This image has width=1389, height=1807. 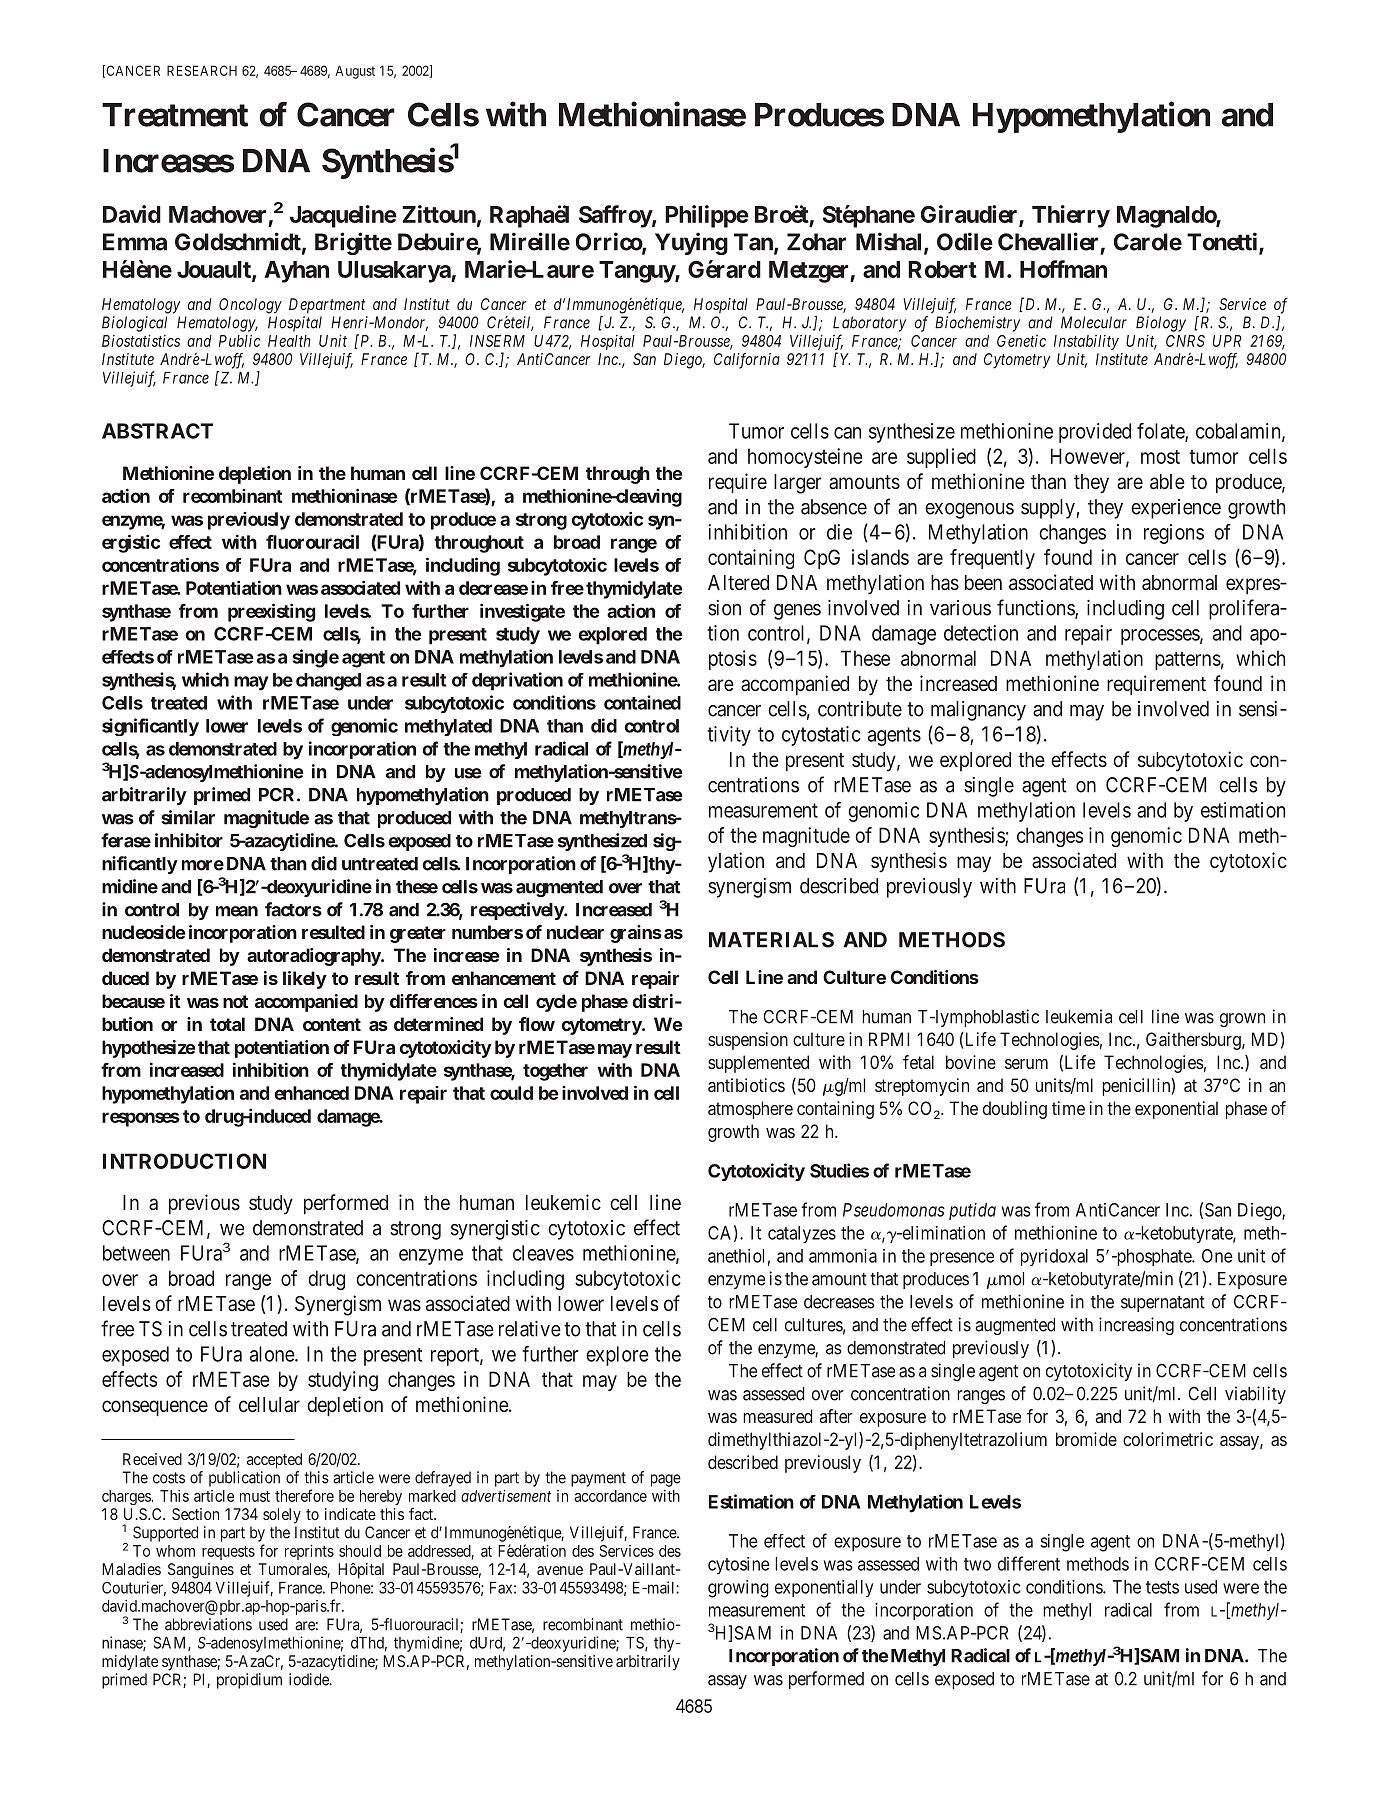 What do you see at coordinates (289, 341) in the image?
I see `Health` at bounding box center [289, 341].
